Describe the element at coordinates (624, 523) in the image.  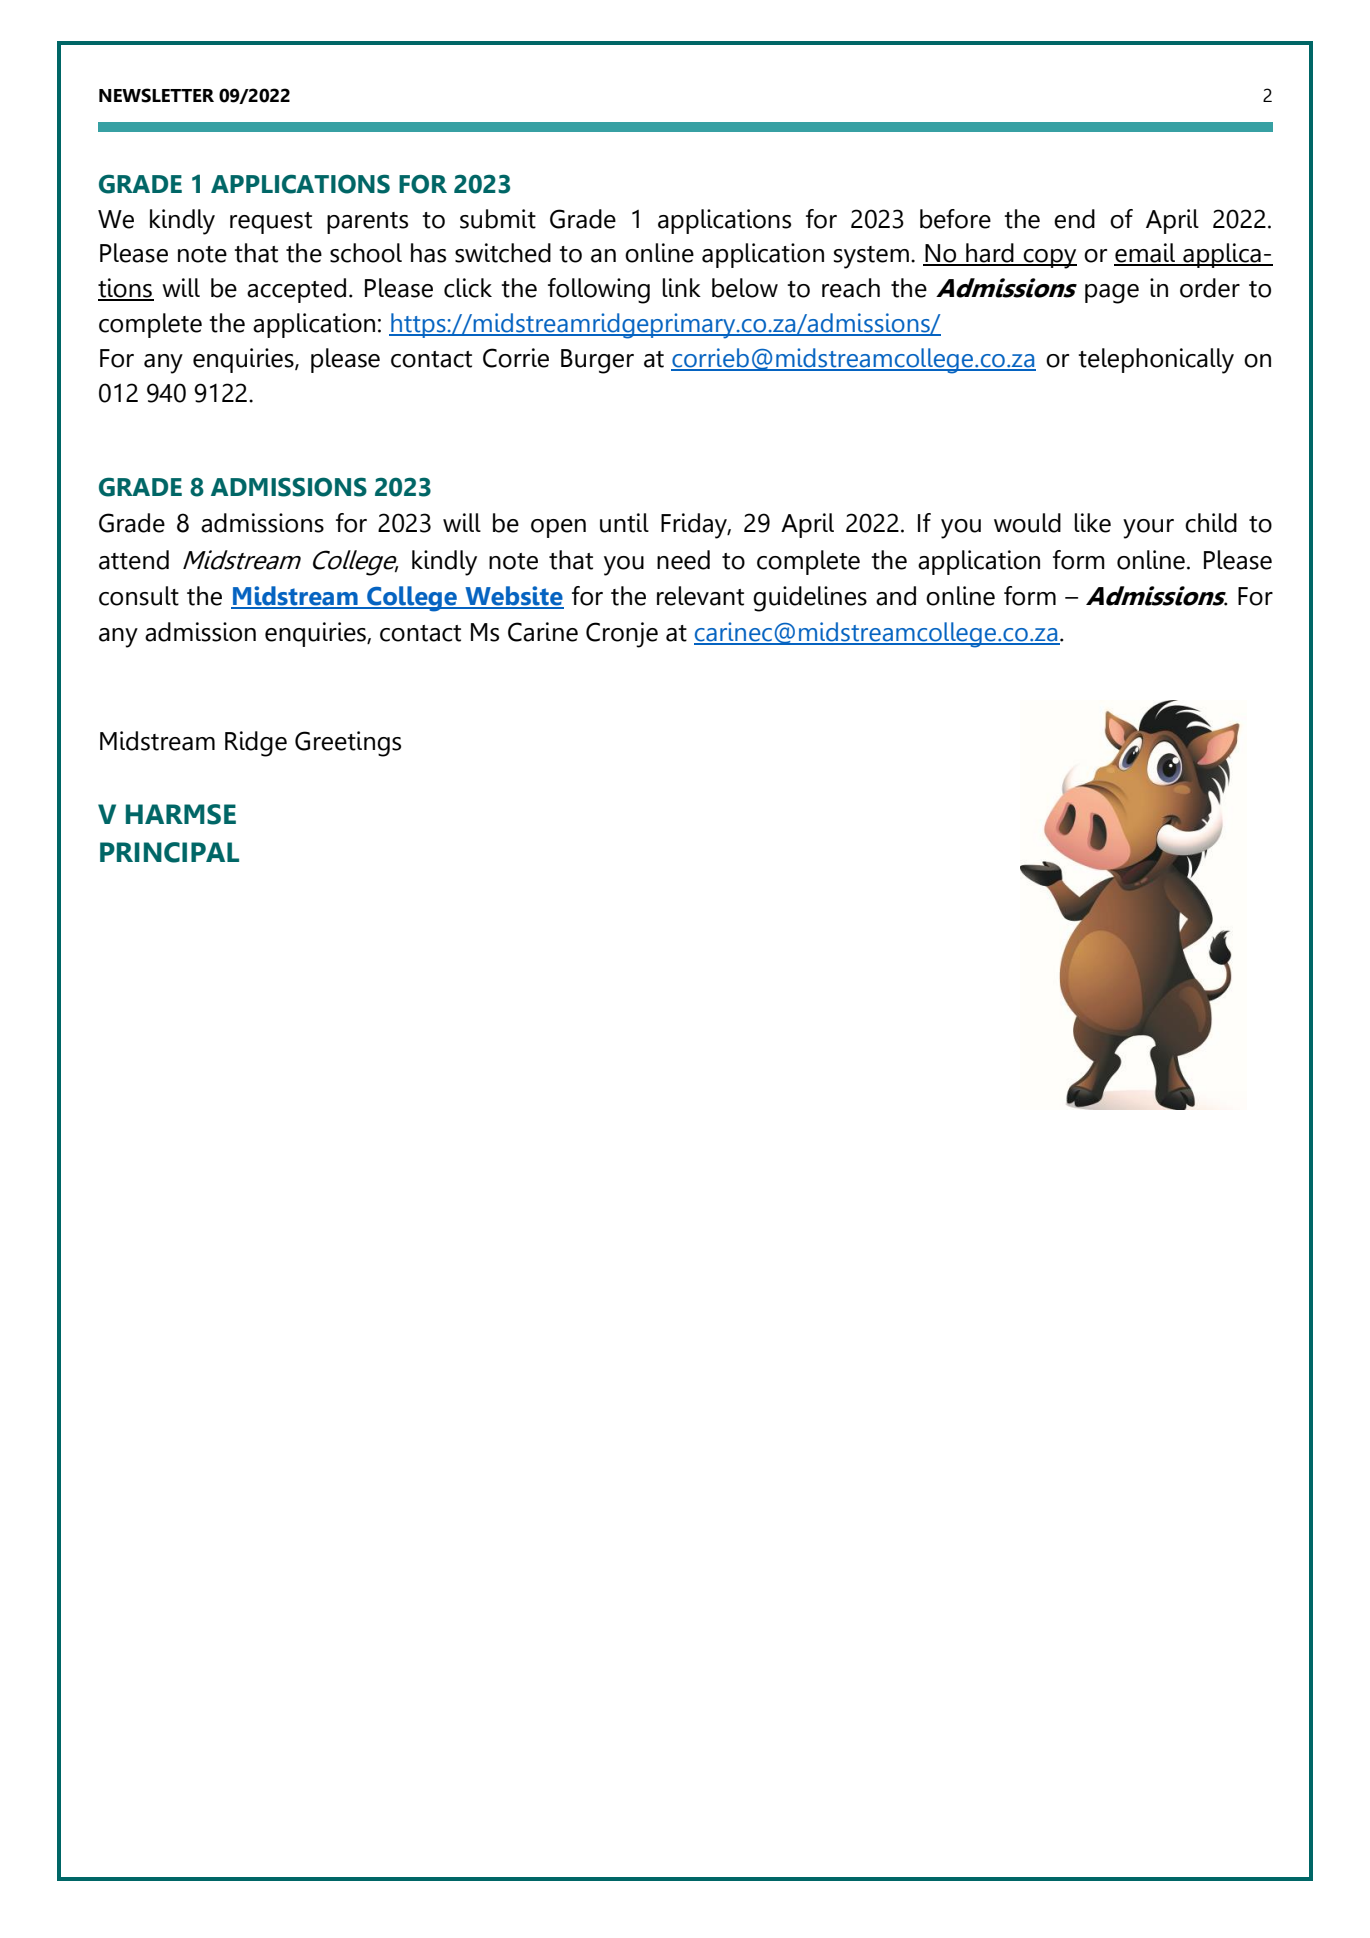
I see `until` at that location.
